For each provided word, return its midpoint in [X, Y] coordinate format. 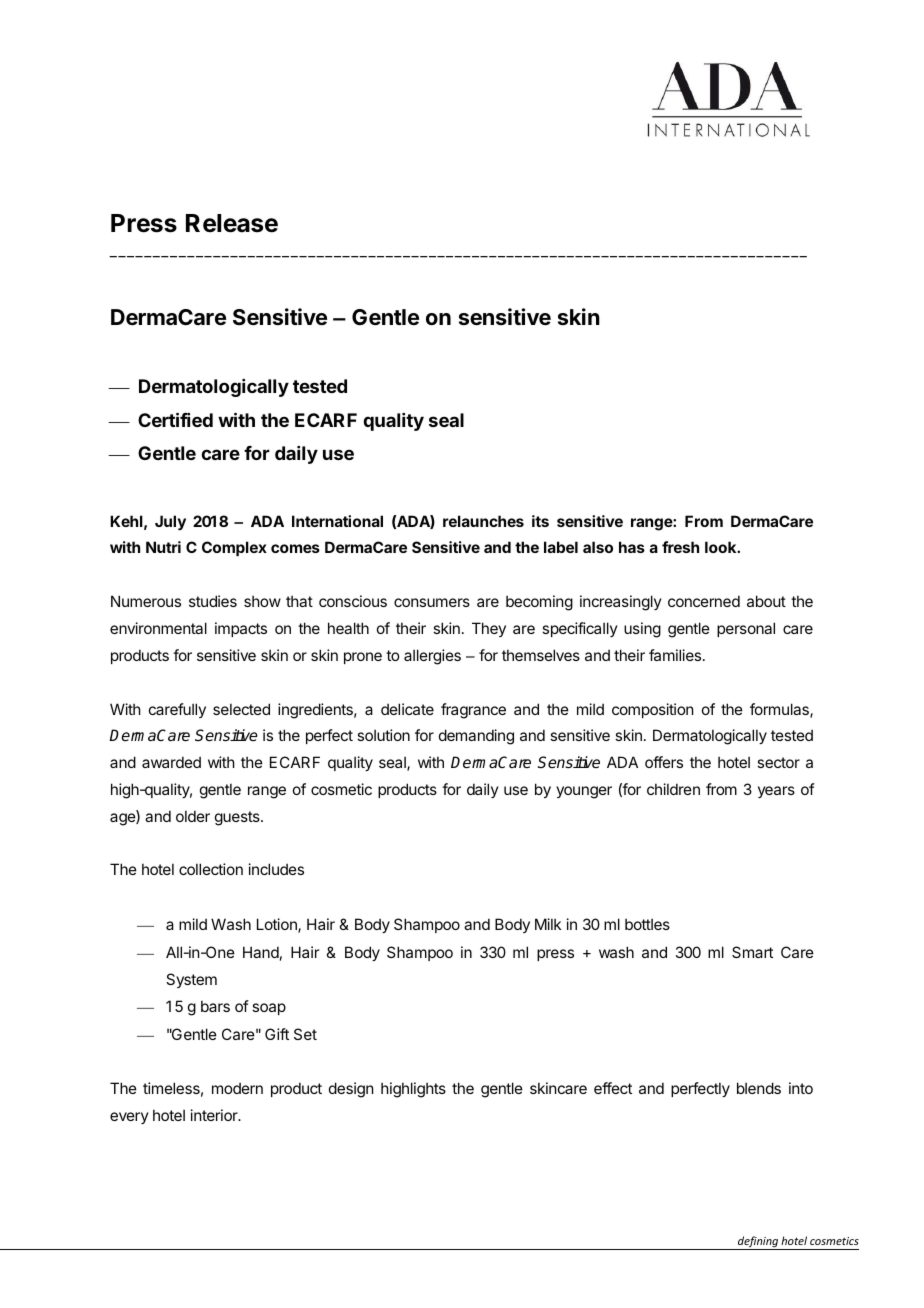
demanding [476, 737]
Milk [548, 924]
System [191, 980]
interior [215, 1115]
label [561, 547]
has [632, 547]
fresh [680, 547]
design [351, 1090]
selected [241, 709]
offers [664, 762]
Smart [752, 952]
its [540, 521]
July [170, 523]
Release [232, 223]
